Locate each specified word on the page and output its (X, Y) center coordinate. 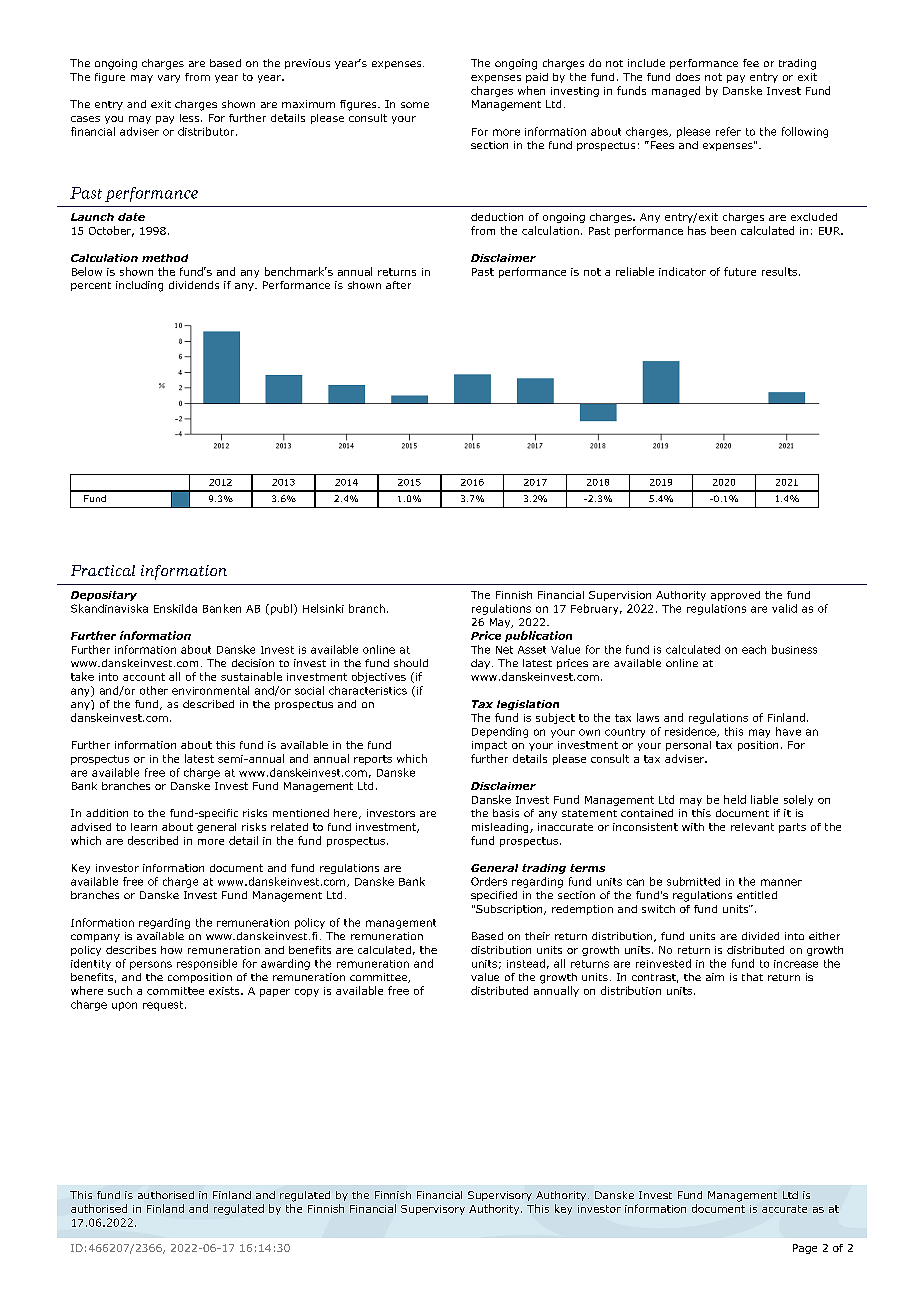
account (144, 677)
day (482, 664)
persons (151, 965)
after (398, 285)
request (164, 1006)
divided (760, 936)
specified (494, 896)
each (754, 649)
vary (169, 79)
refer (728, 131)
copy (307, 993)
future (740, 271)
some (415, 105)
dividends (194, 285)
